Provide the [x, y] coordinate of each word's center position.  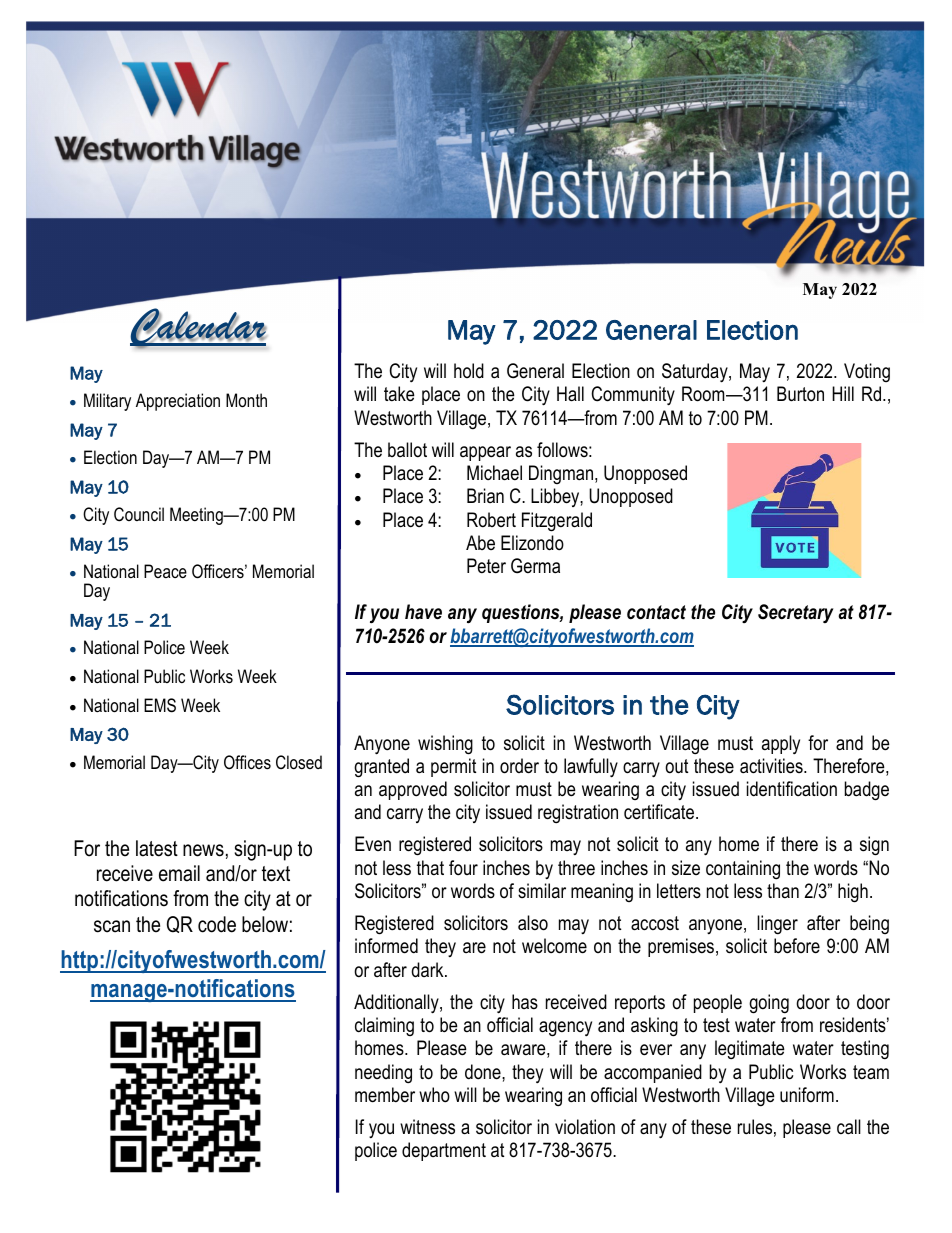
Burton [800, 394]
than [783, 890]
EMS [160, 705]
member [385, 1095]
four [463, 868]
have [423, 612]
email [179, 873]
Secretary [795, 613]
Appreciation [178, 402]
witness [427, 1127]
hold [469, 371]
